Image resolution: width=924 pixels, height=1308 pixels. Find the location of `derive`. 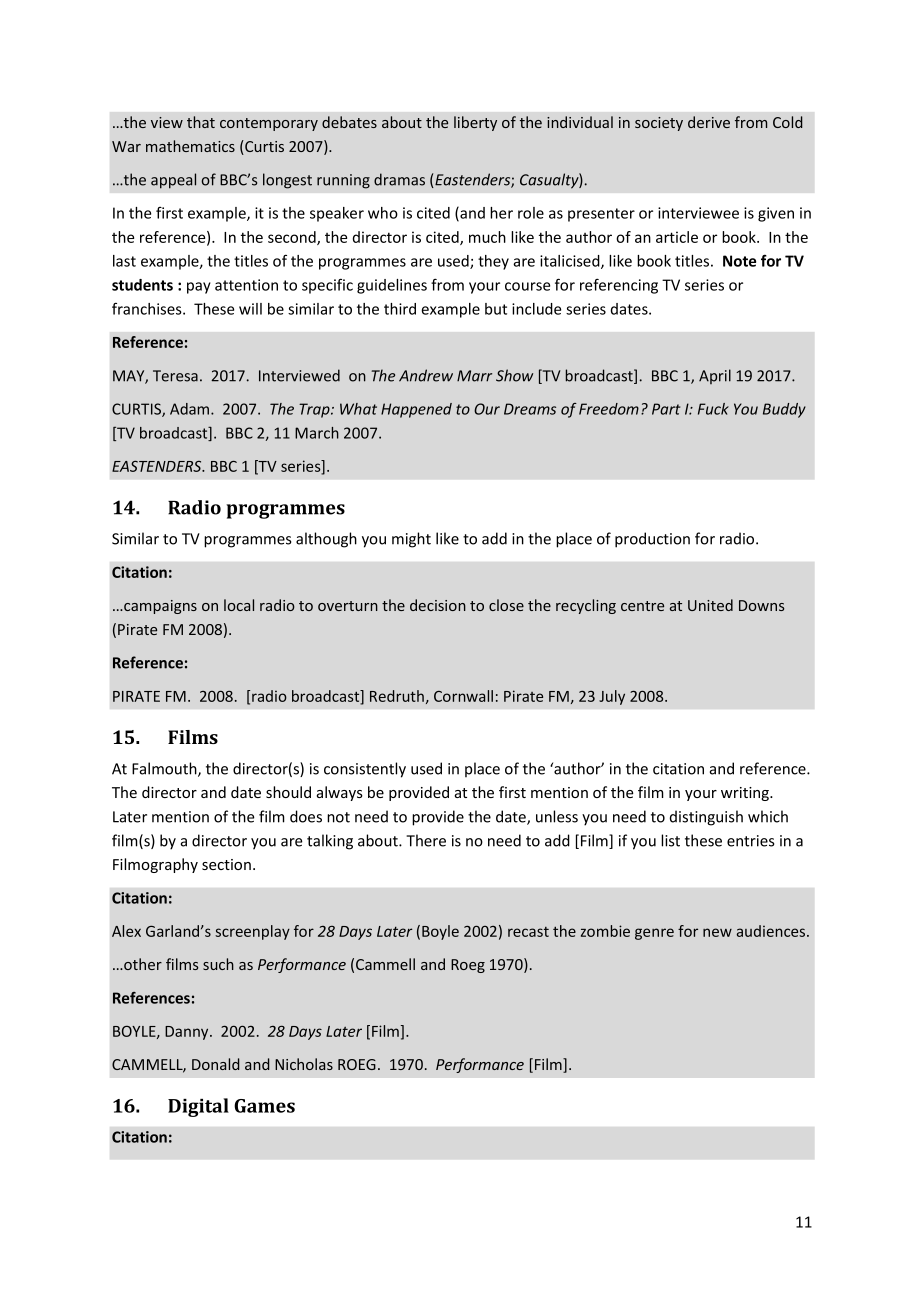

derive is located at coordinates (709, 122).
